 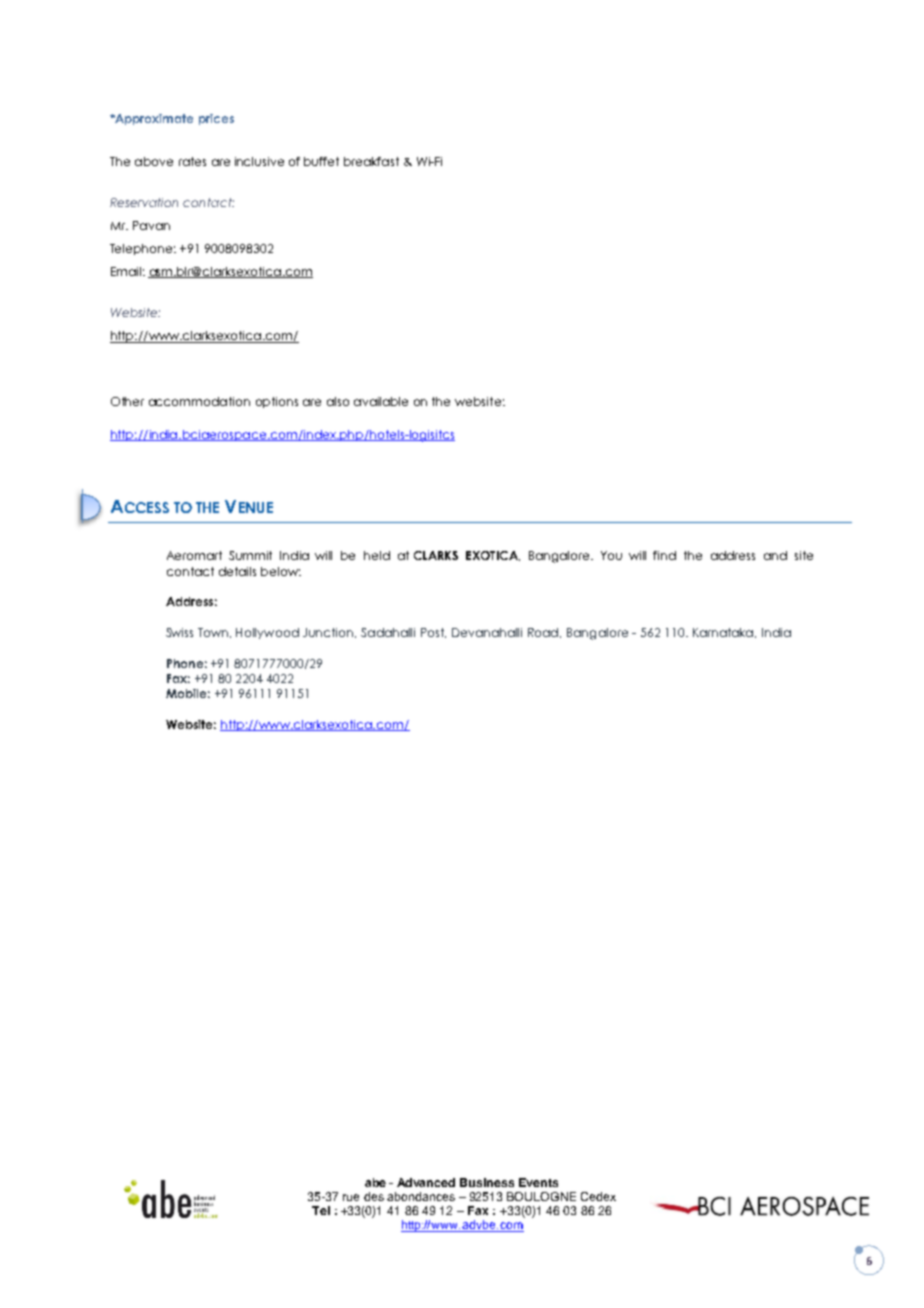 What do you see at coordinates (371, 161) in the screenshot?
I see `breakfast` at bounding box center [371, 161].
